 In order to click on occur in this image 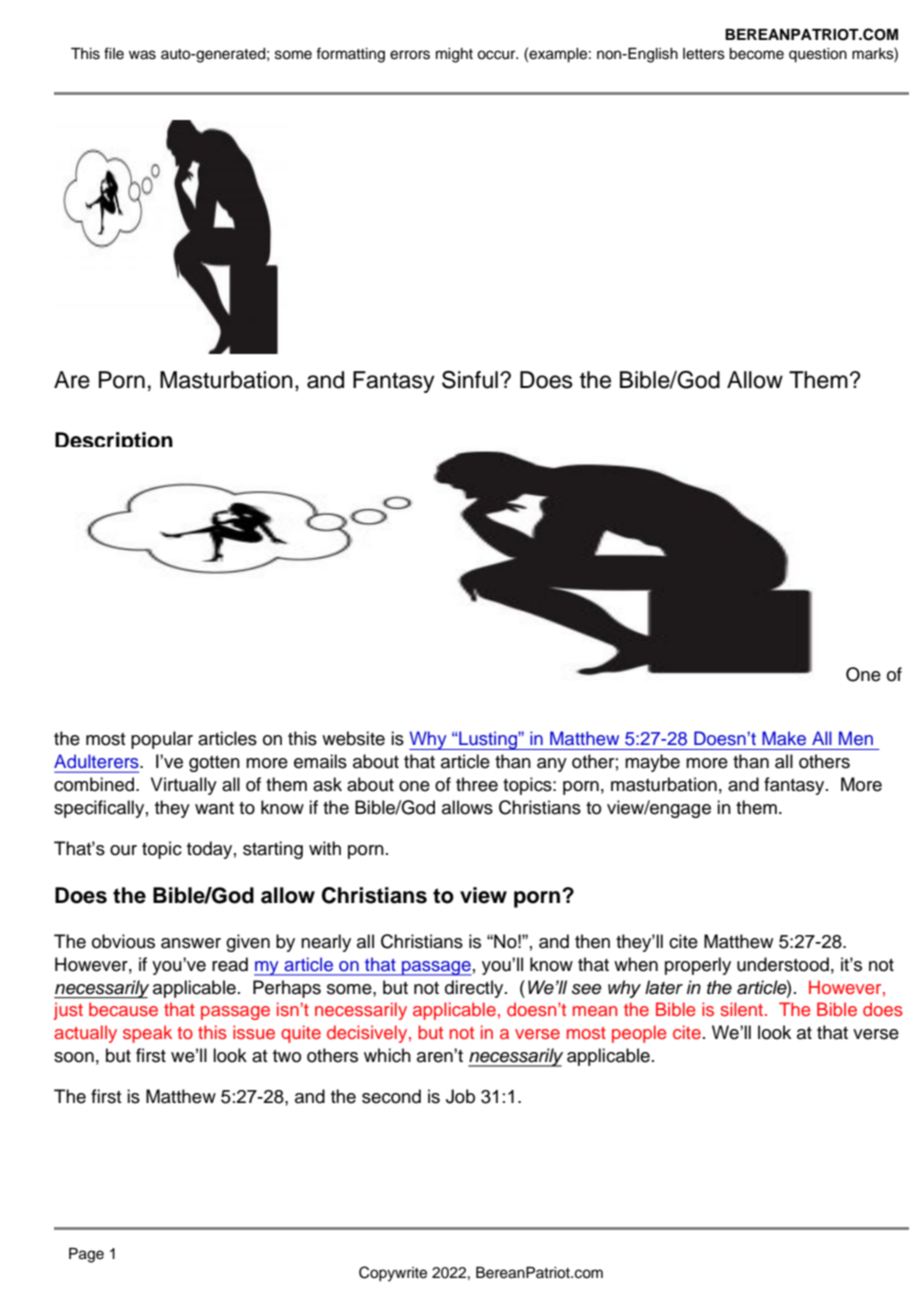, I will do `click(497, 55)`.
